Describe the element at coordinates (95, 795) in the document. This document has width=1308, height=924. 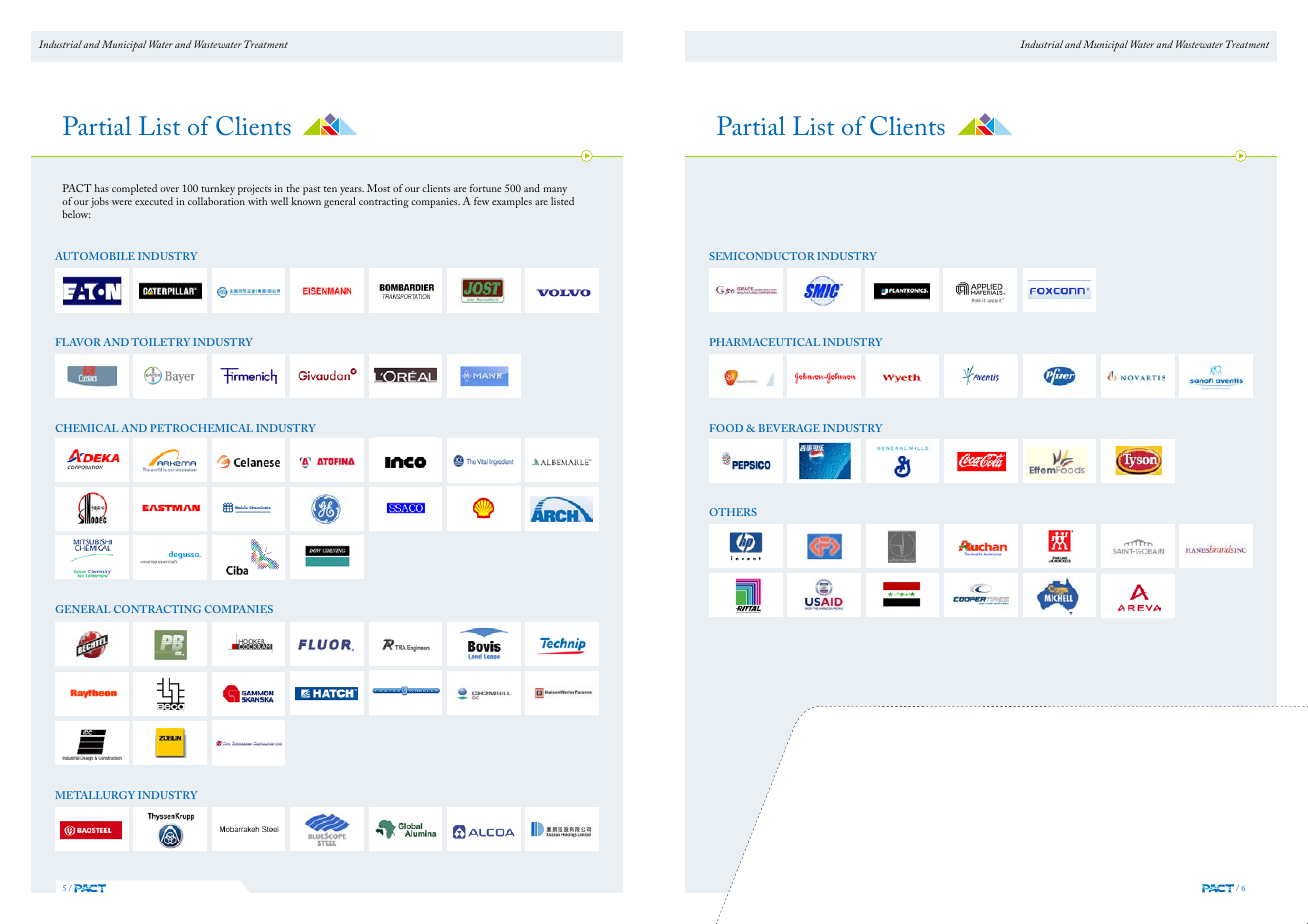
I see `METALLURGY` at that location.
